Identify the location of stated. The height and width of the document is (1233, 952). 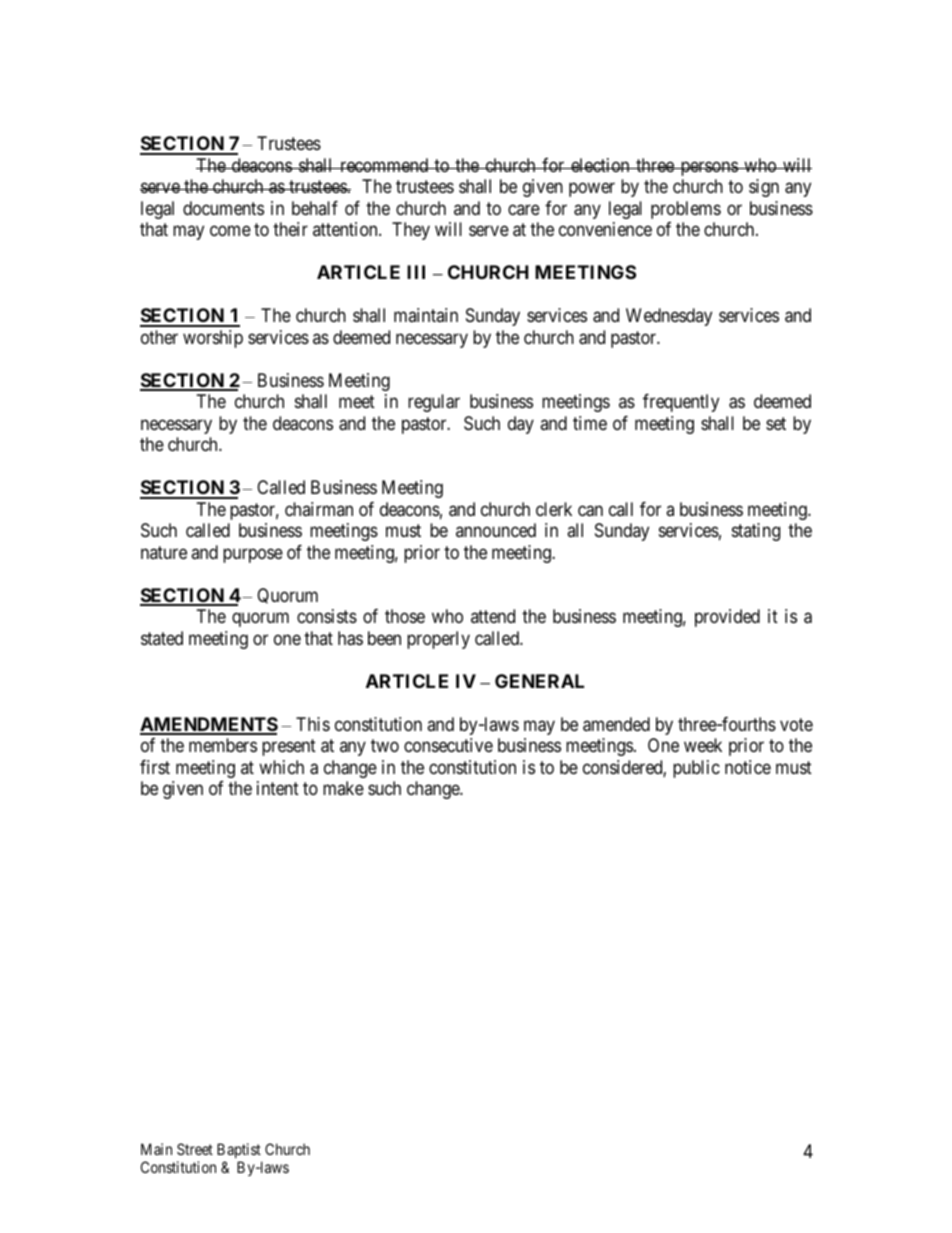
(162, 638).
